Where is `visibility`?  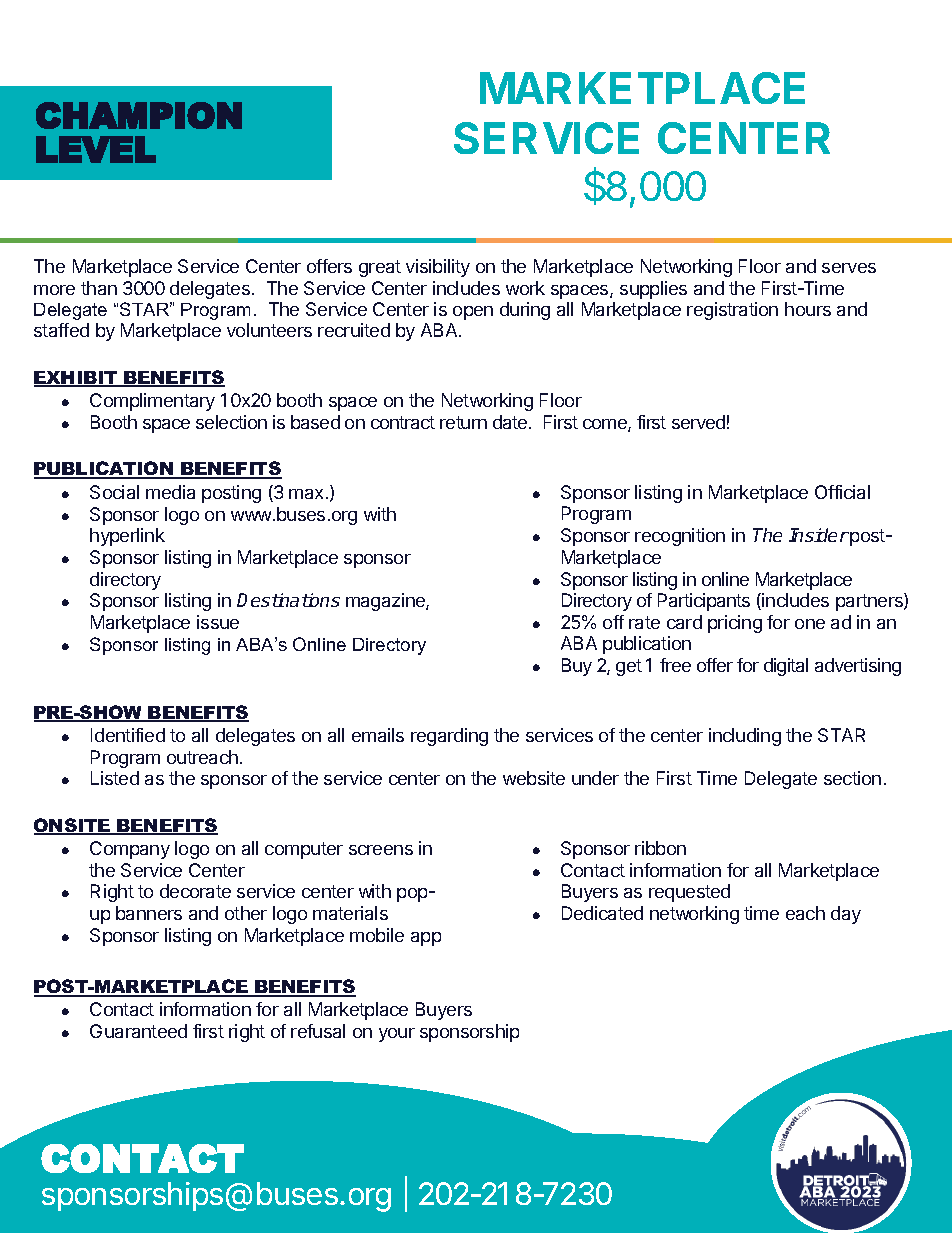
visibility is located at coordinates (438, 268).
